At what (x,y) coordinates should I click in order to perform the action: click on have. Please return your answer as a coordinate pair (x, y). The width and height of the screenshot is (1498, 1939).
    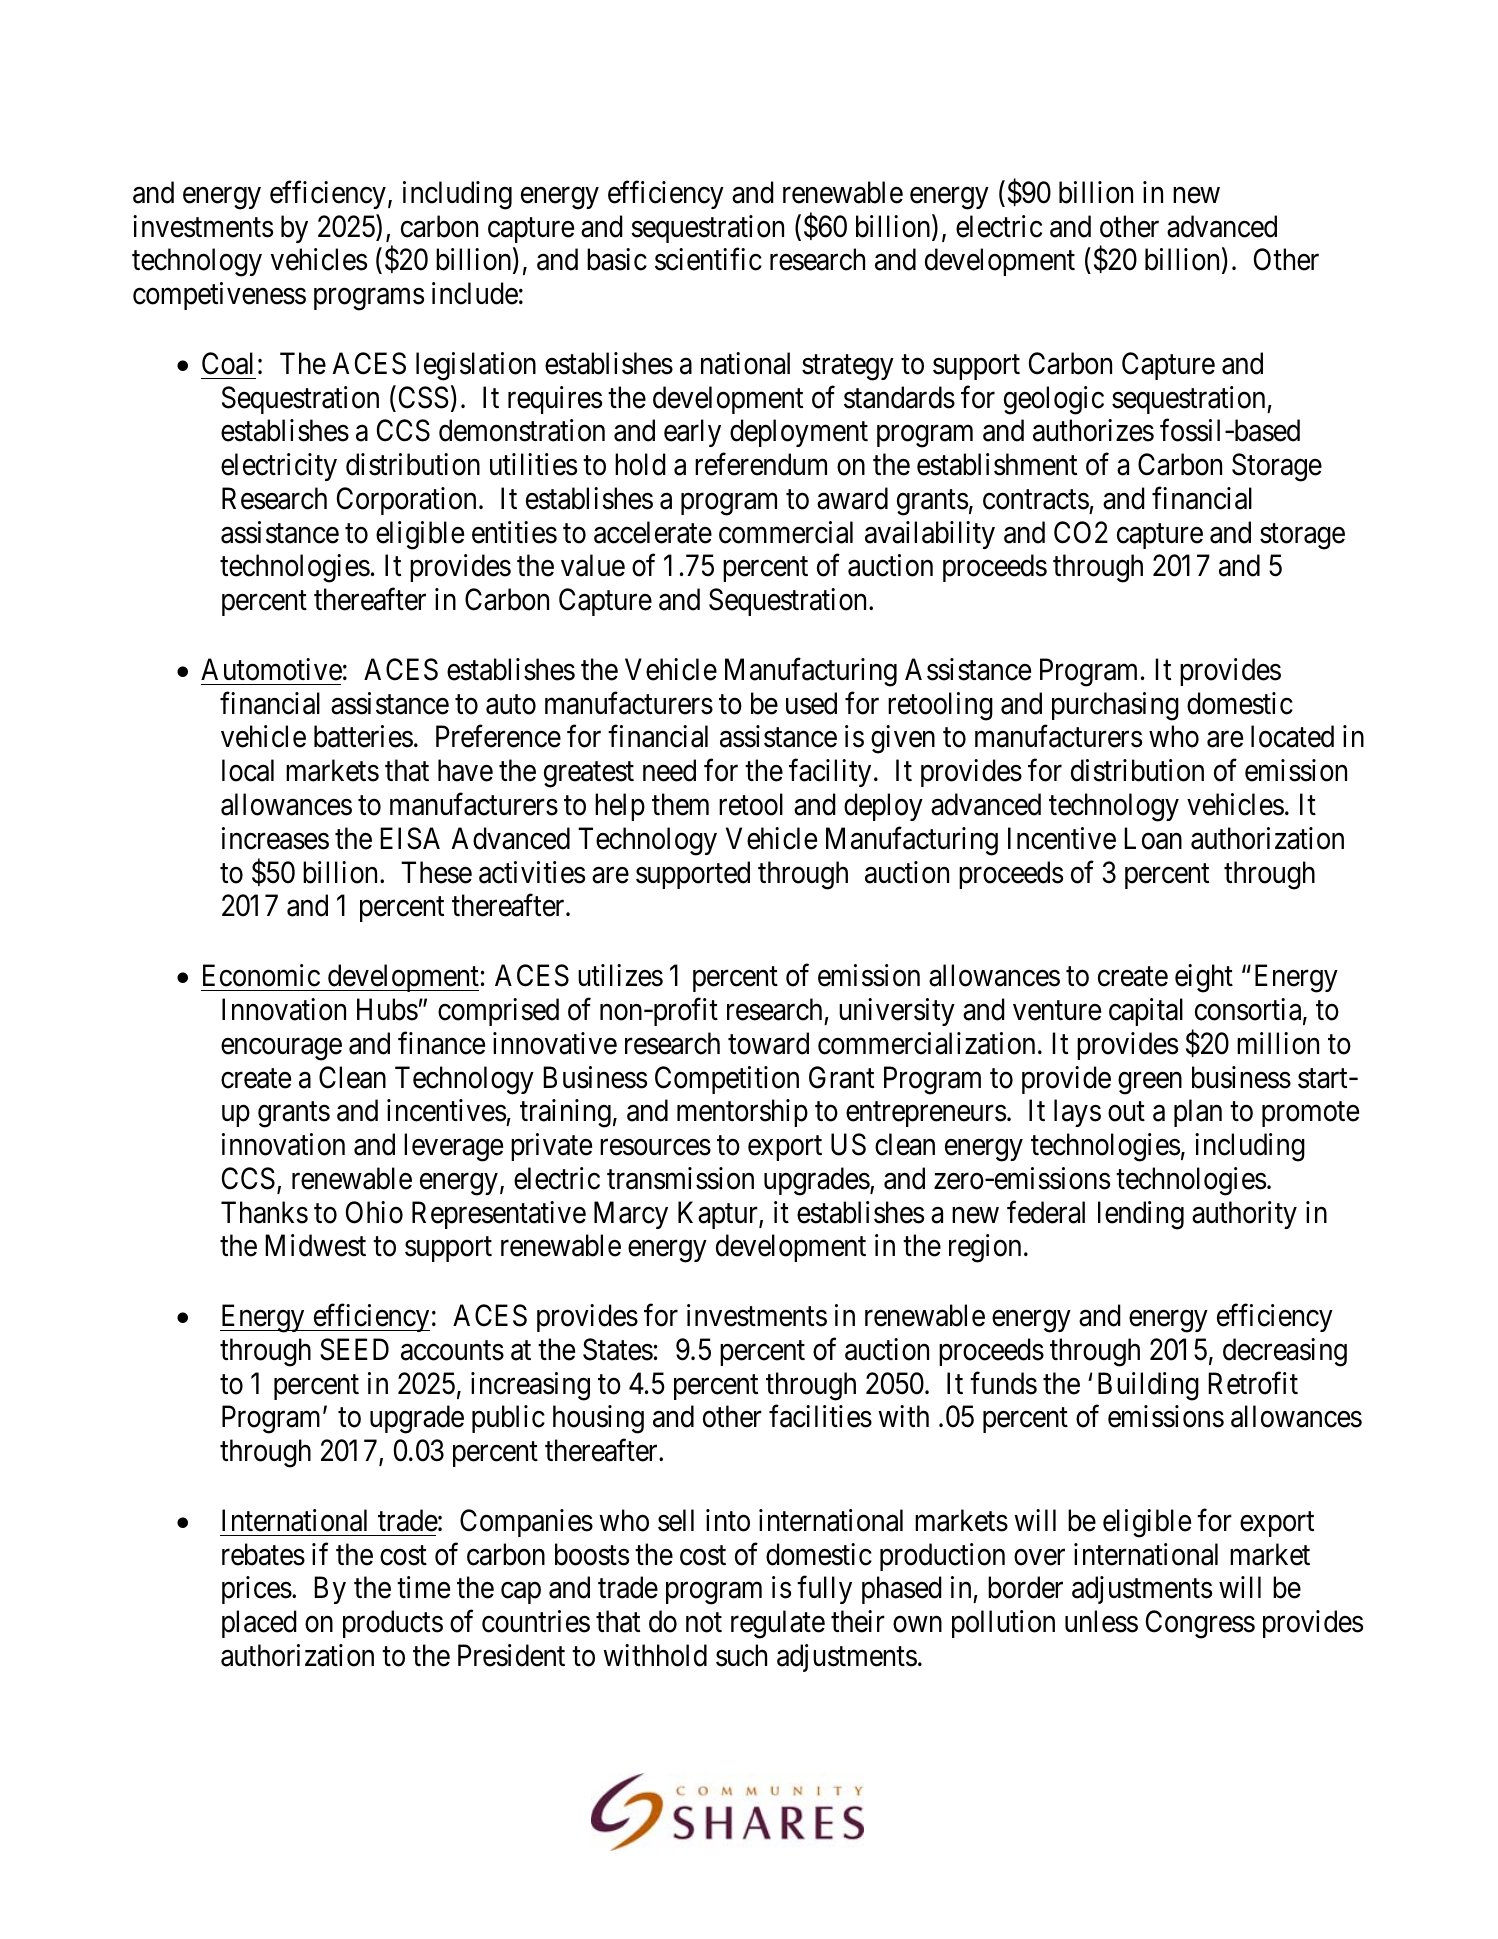
    Looking at the image, I should click on (465, 770).
